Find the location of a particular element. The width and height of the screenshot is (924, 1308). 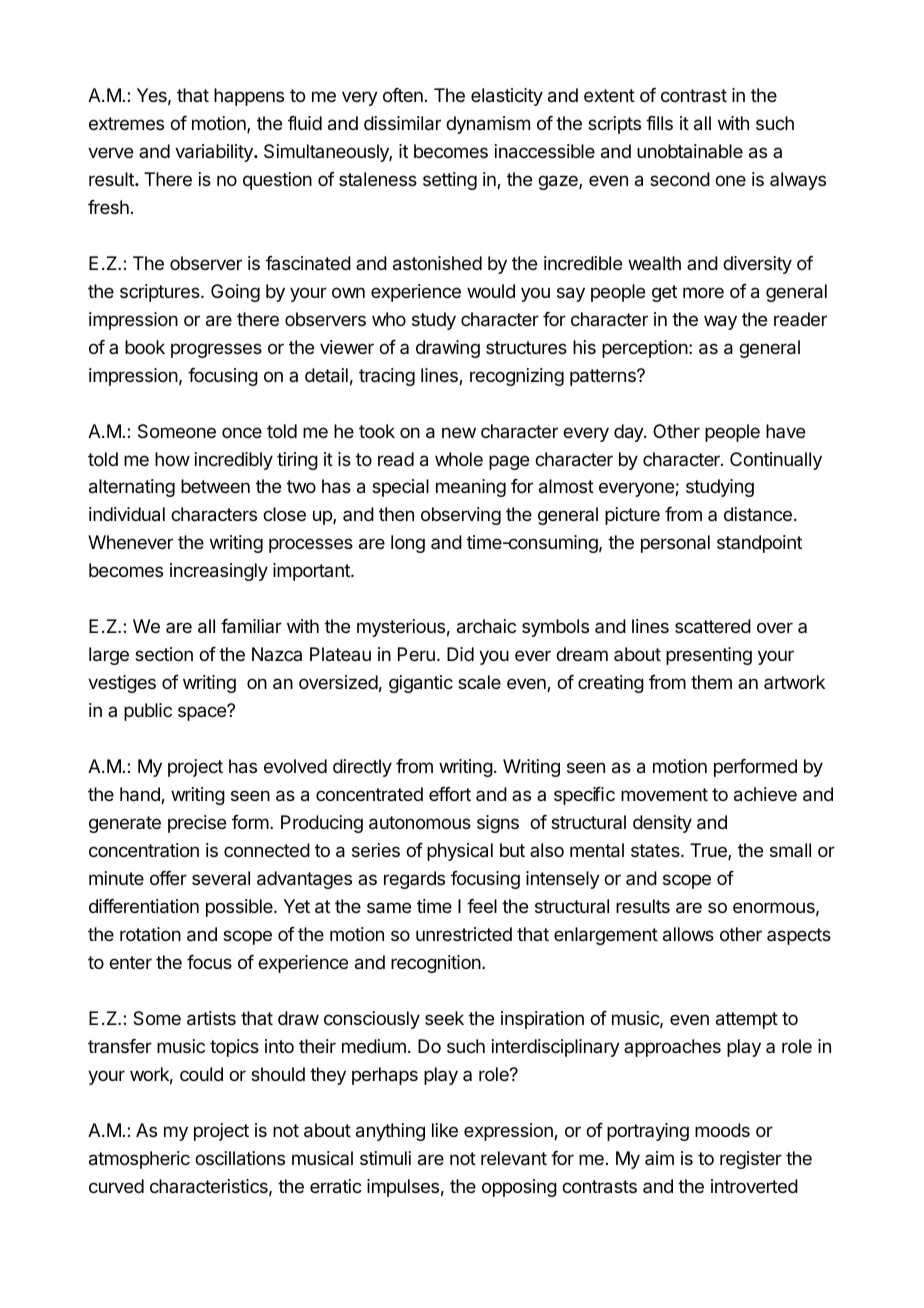

observing is located at coordinates (461, 516).
